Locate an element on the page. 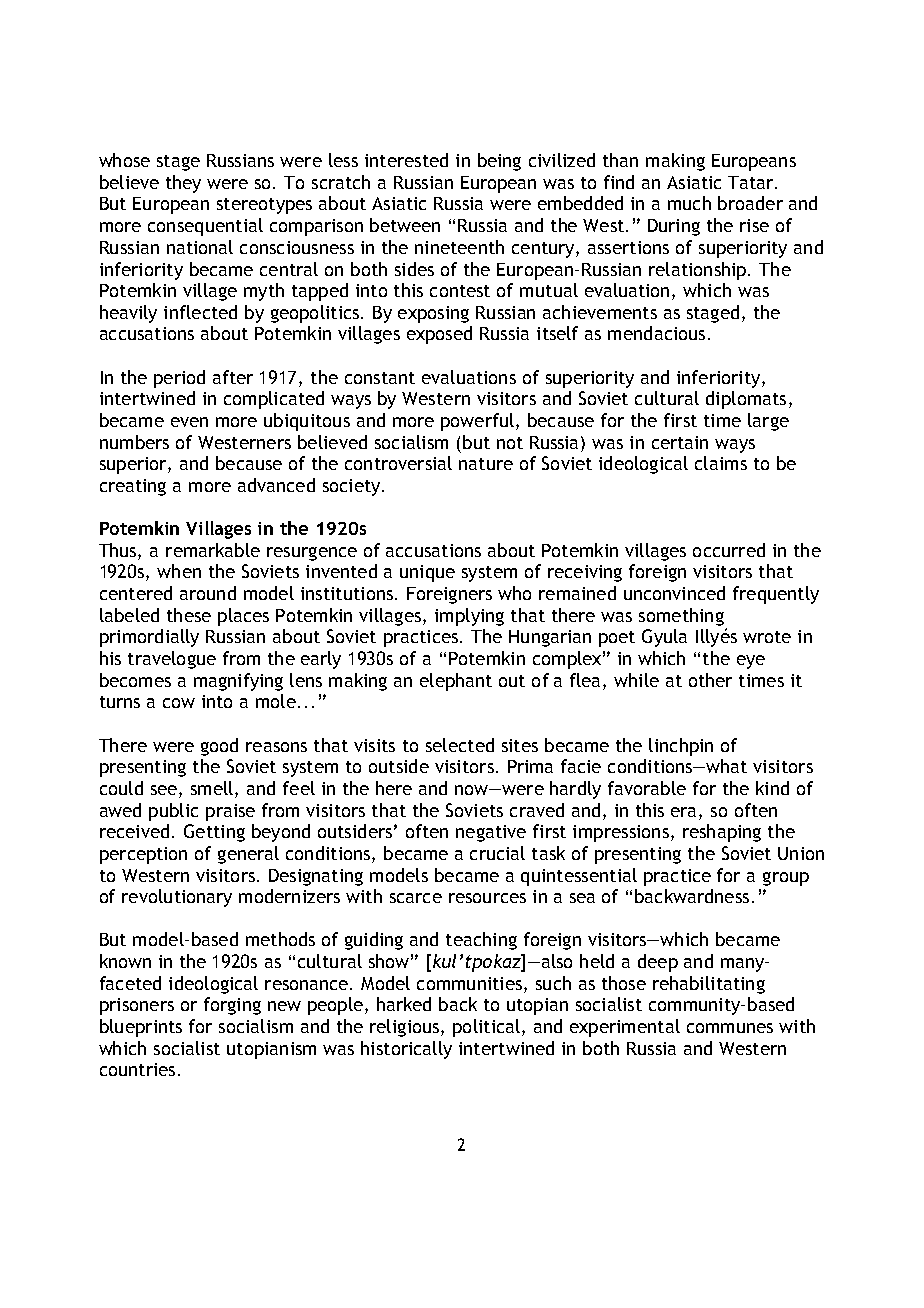 Image resolution: width=924 pixels, height=1308 pixels. negative is located at coordinates (491, 833).
